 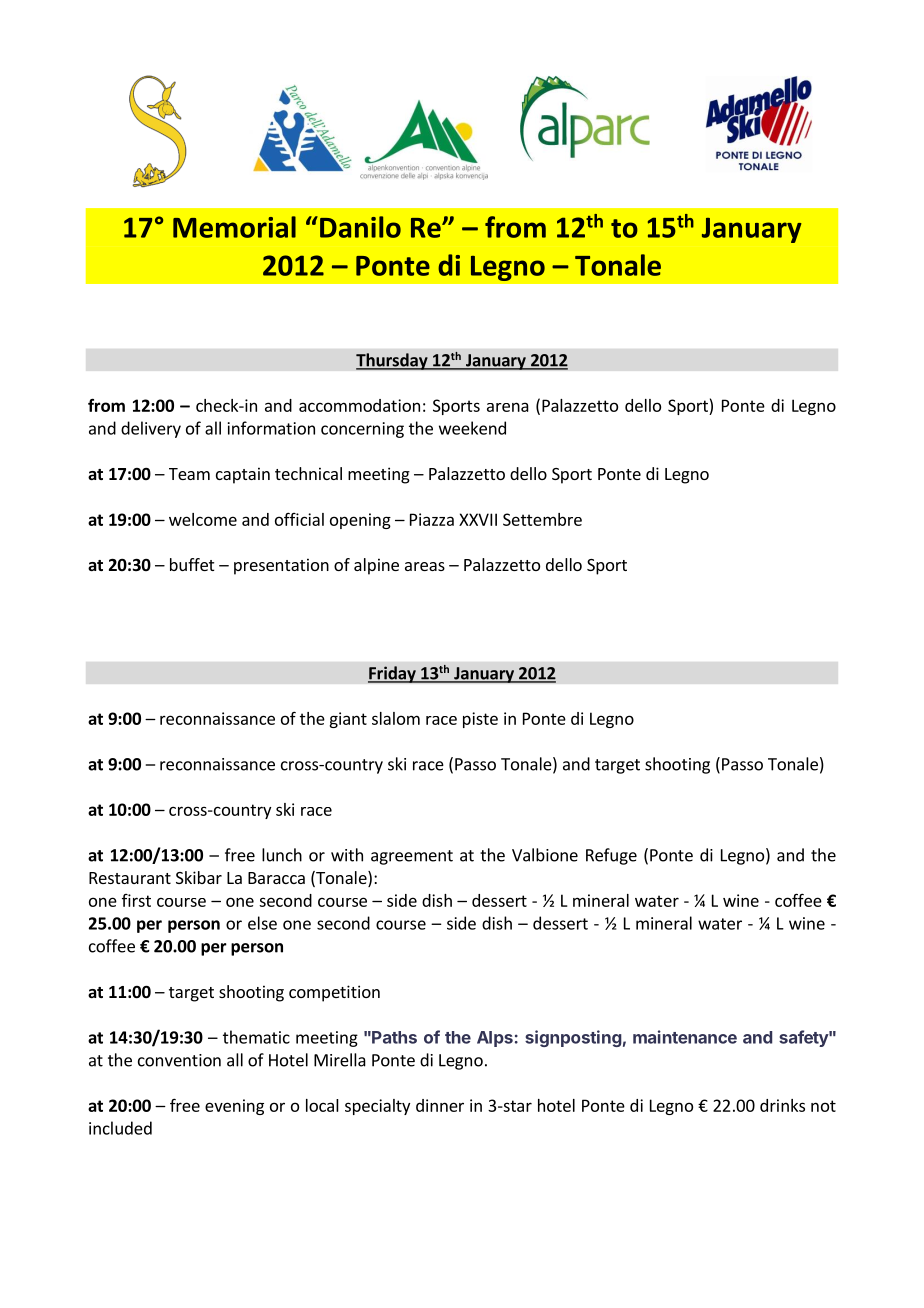 I want to click on weekend, so click(x=472, y=428).
